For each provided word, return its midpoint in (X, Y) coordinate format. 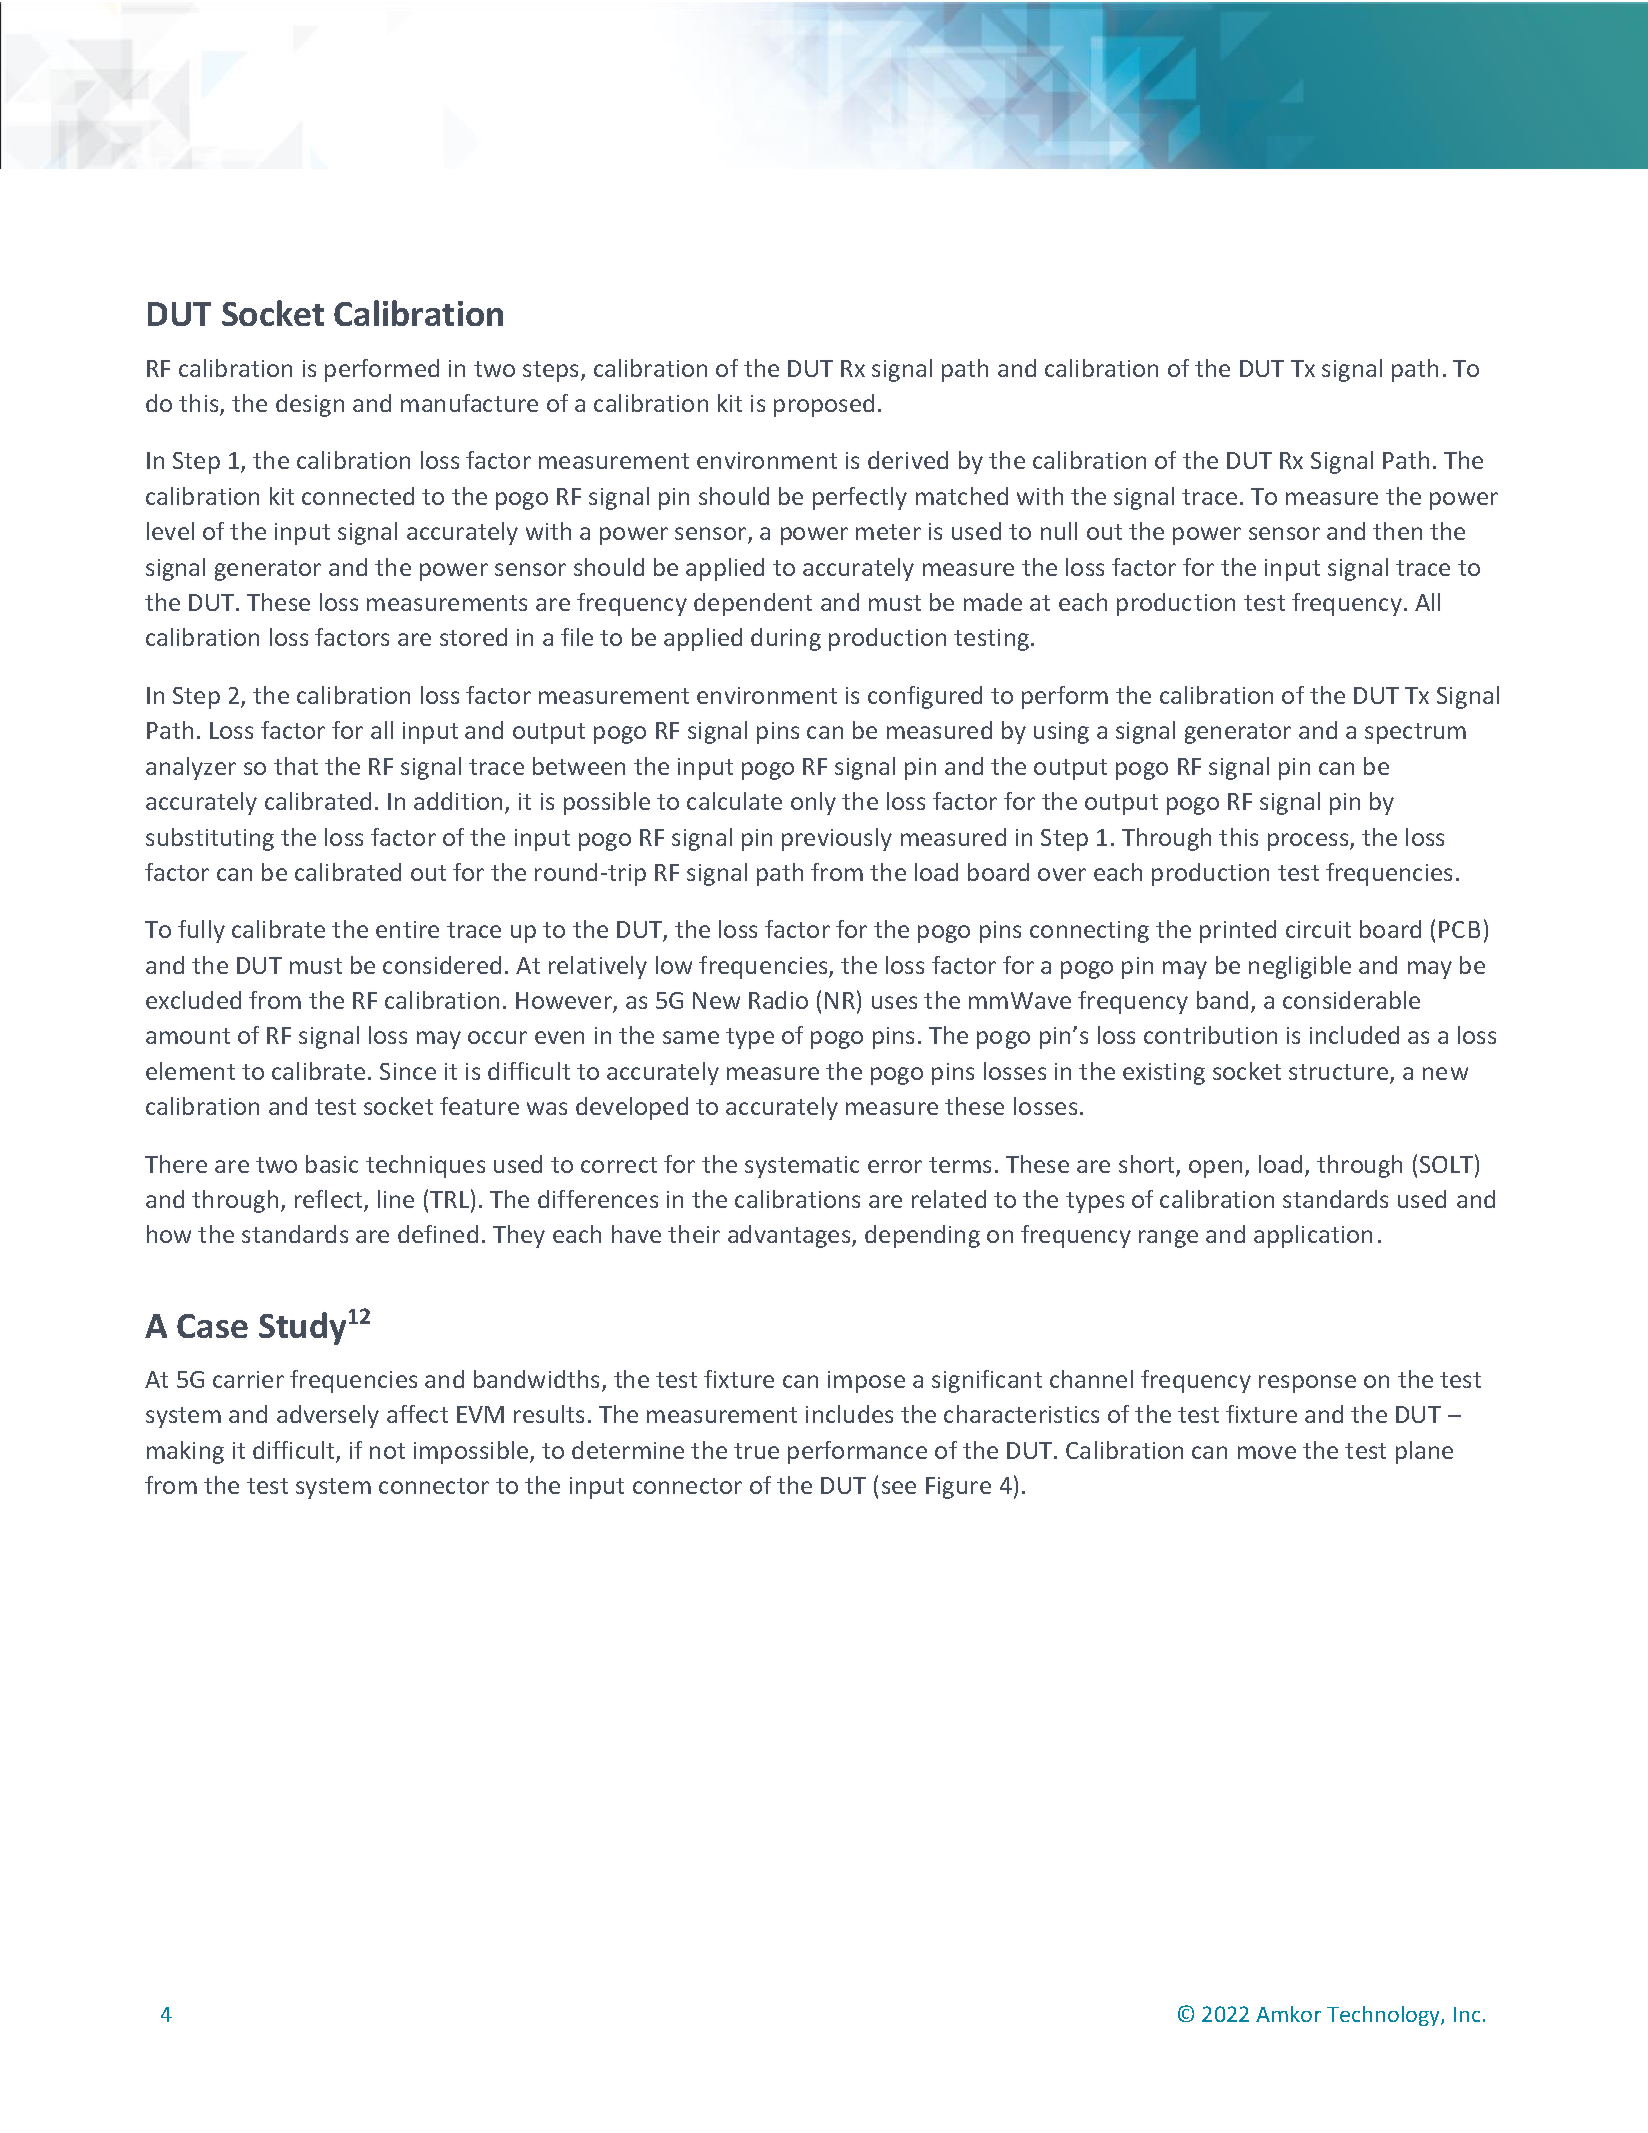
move (1267, 1452)
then (1397, 531)
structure (1340, 1073)
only (813, 803)
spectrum (1415, 733)
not (387, 1451)
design (310, 405)
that (296, 766)
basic (332, 1164)
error (895, 1166)
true (756, 1451)
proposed (824, 405)
